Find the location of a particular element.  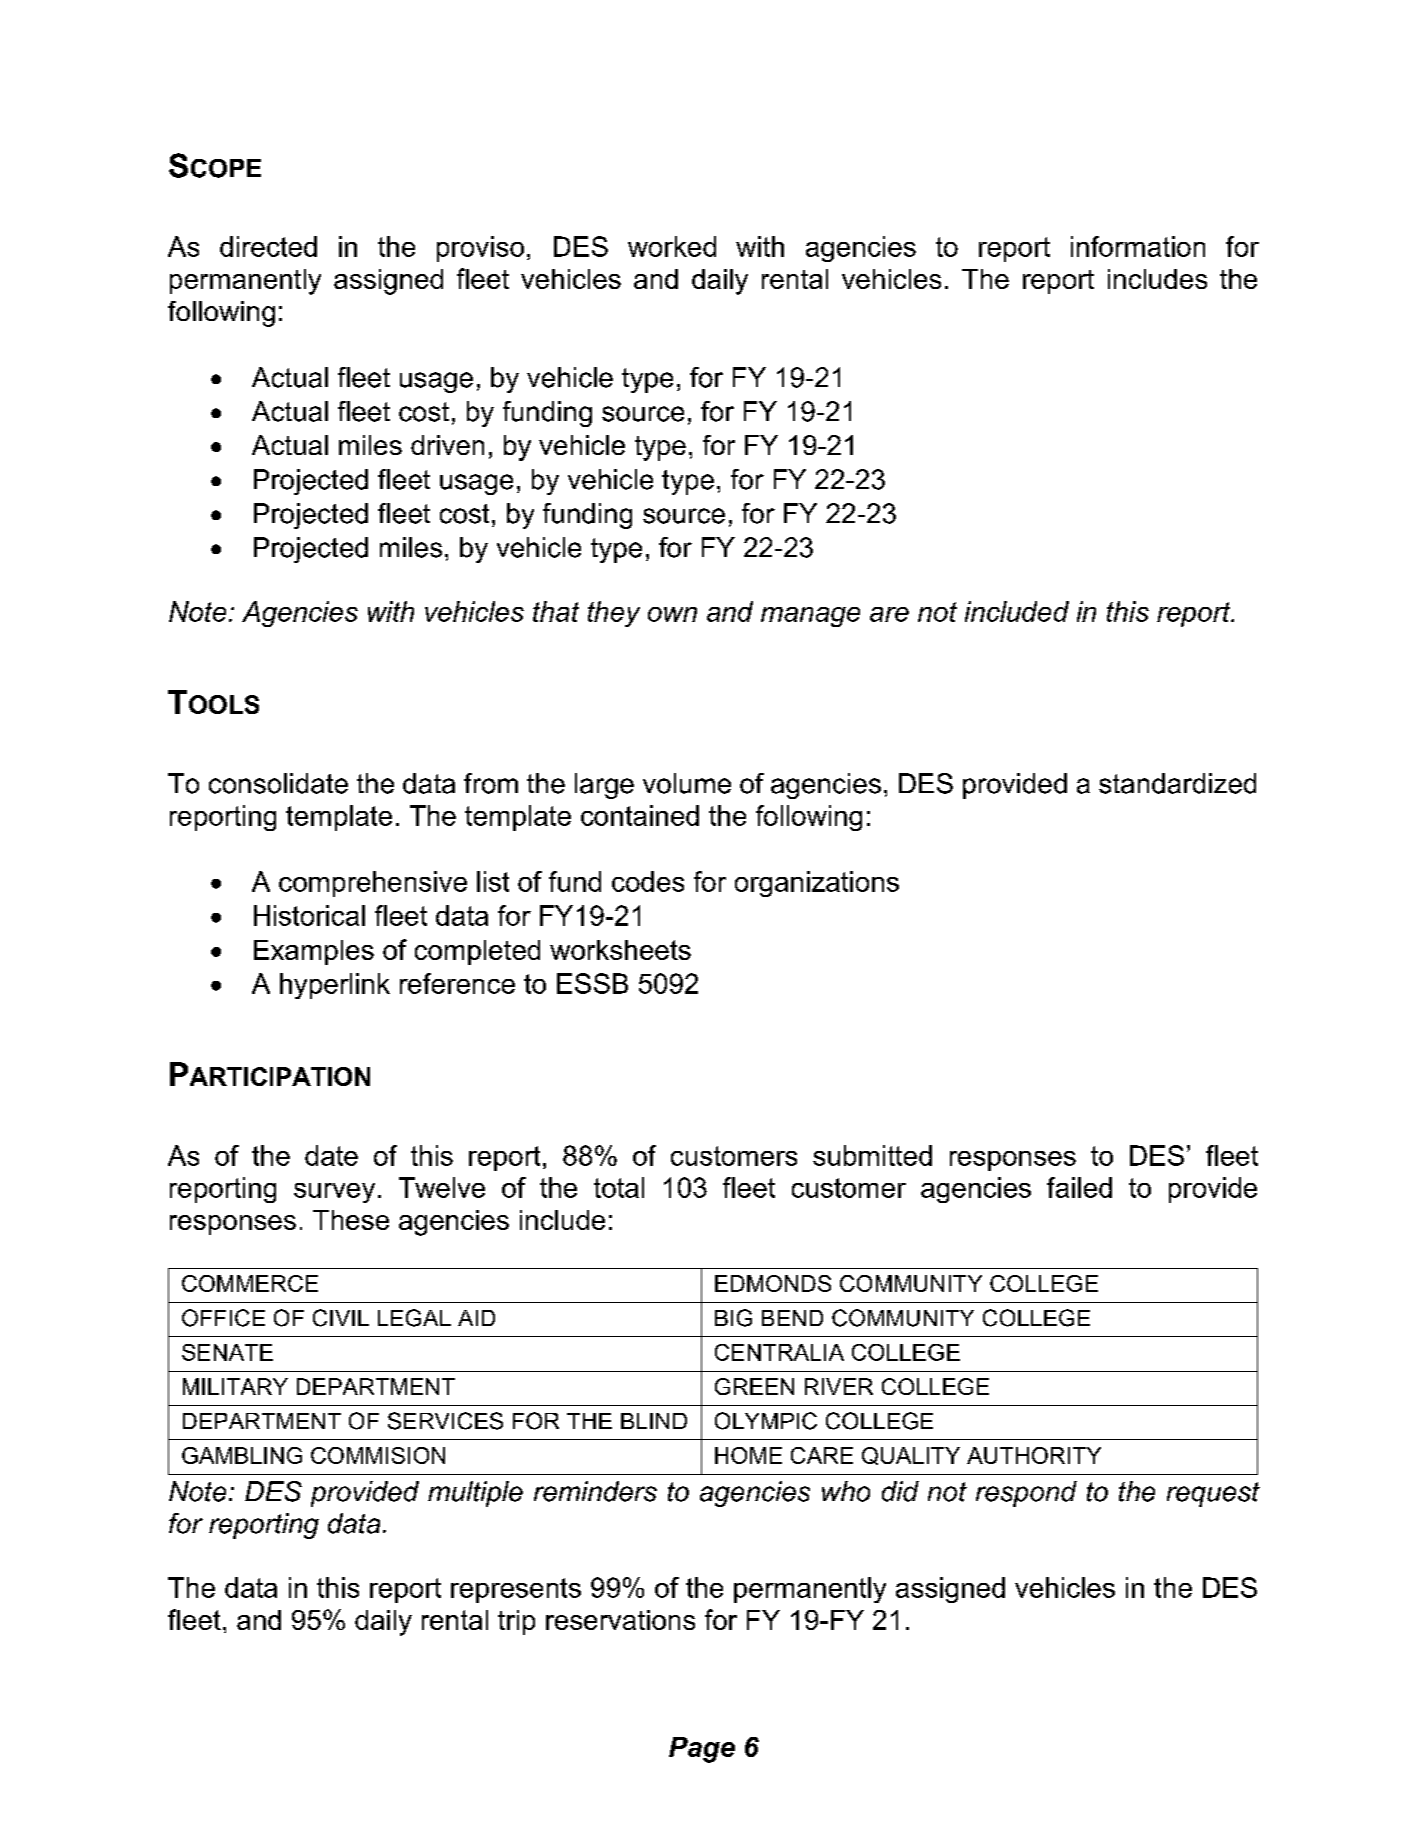

trip is located at coordinates (516, 1622).
